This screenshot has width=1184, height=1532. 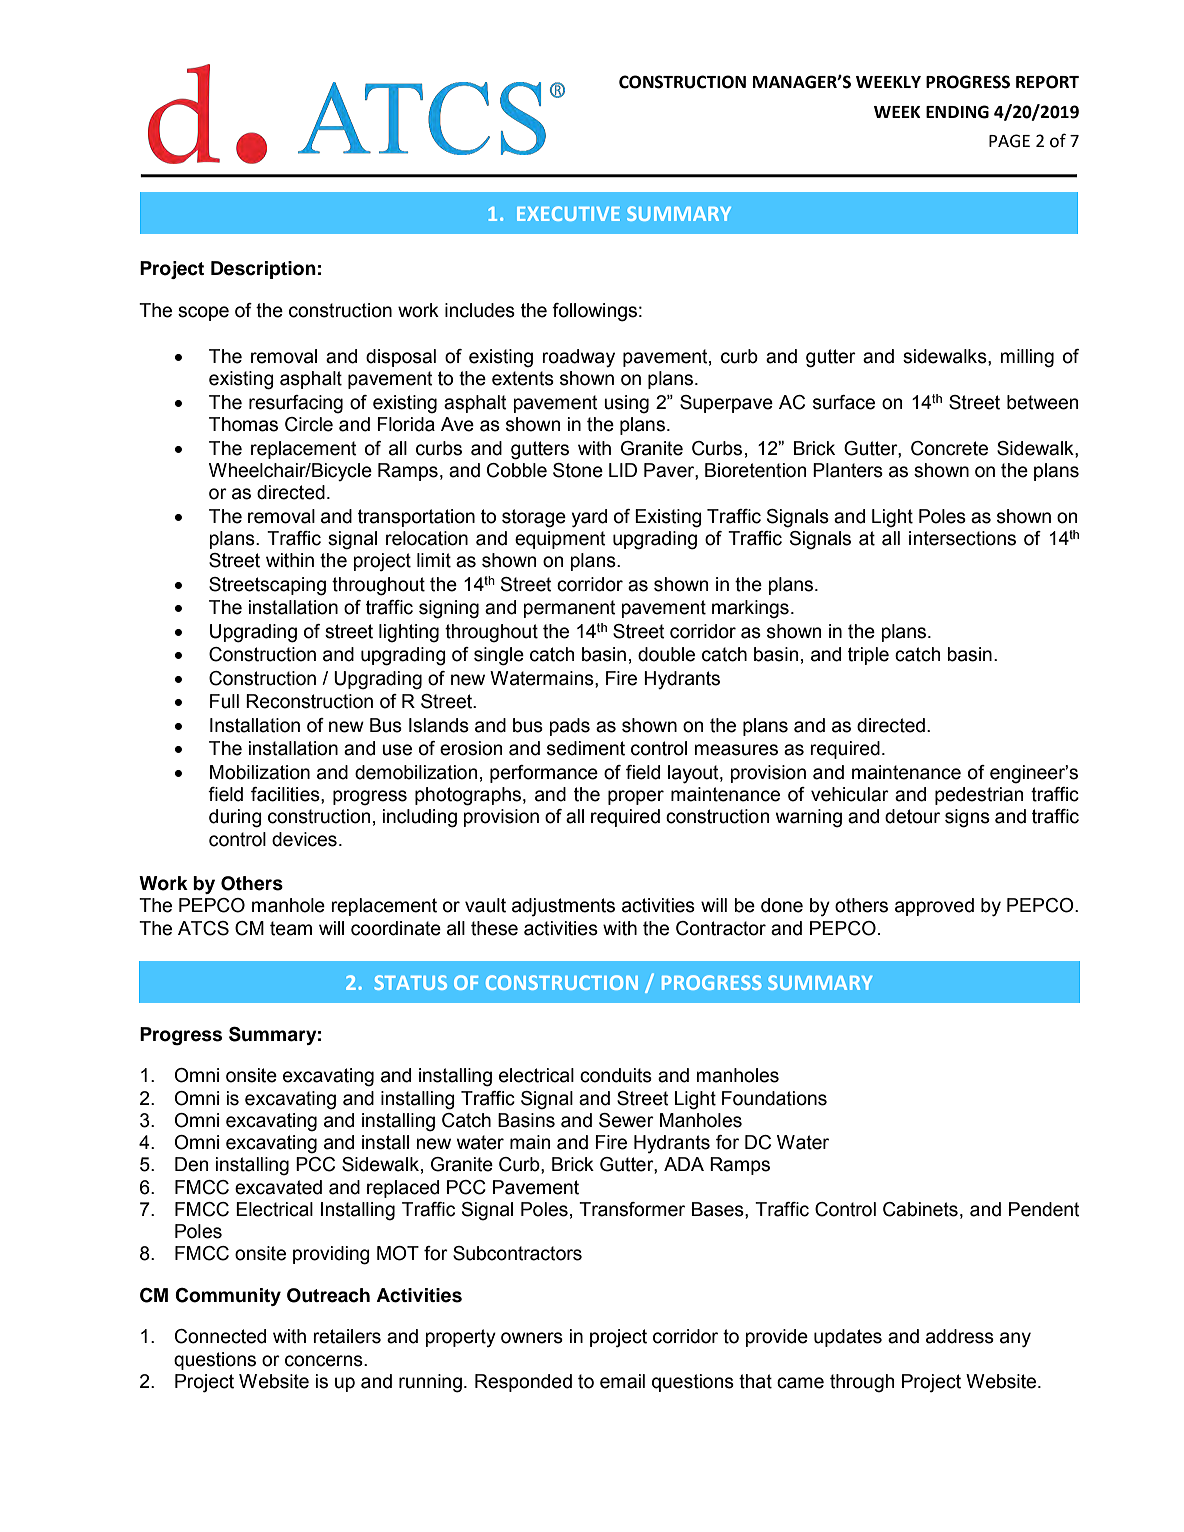 I want to click on conduits, so click(x=616, y=1075).
